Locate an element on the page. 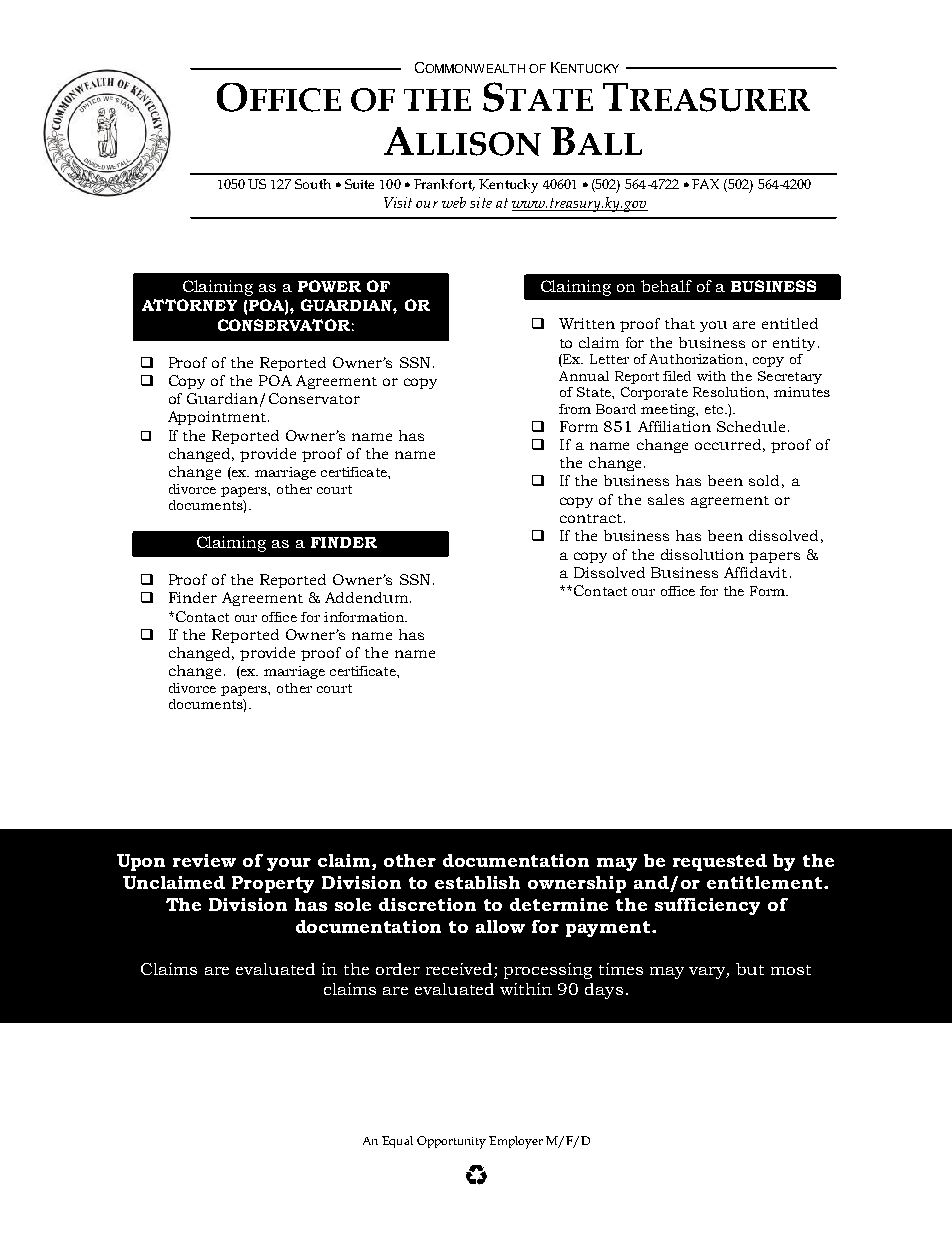 The image size is (952, 1233). occurred is located at coordinates (728, 444).
